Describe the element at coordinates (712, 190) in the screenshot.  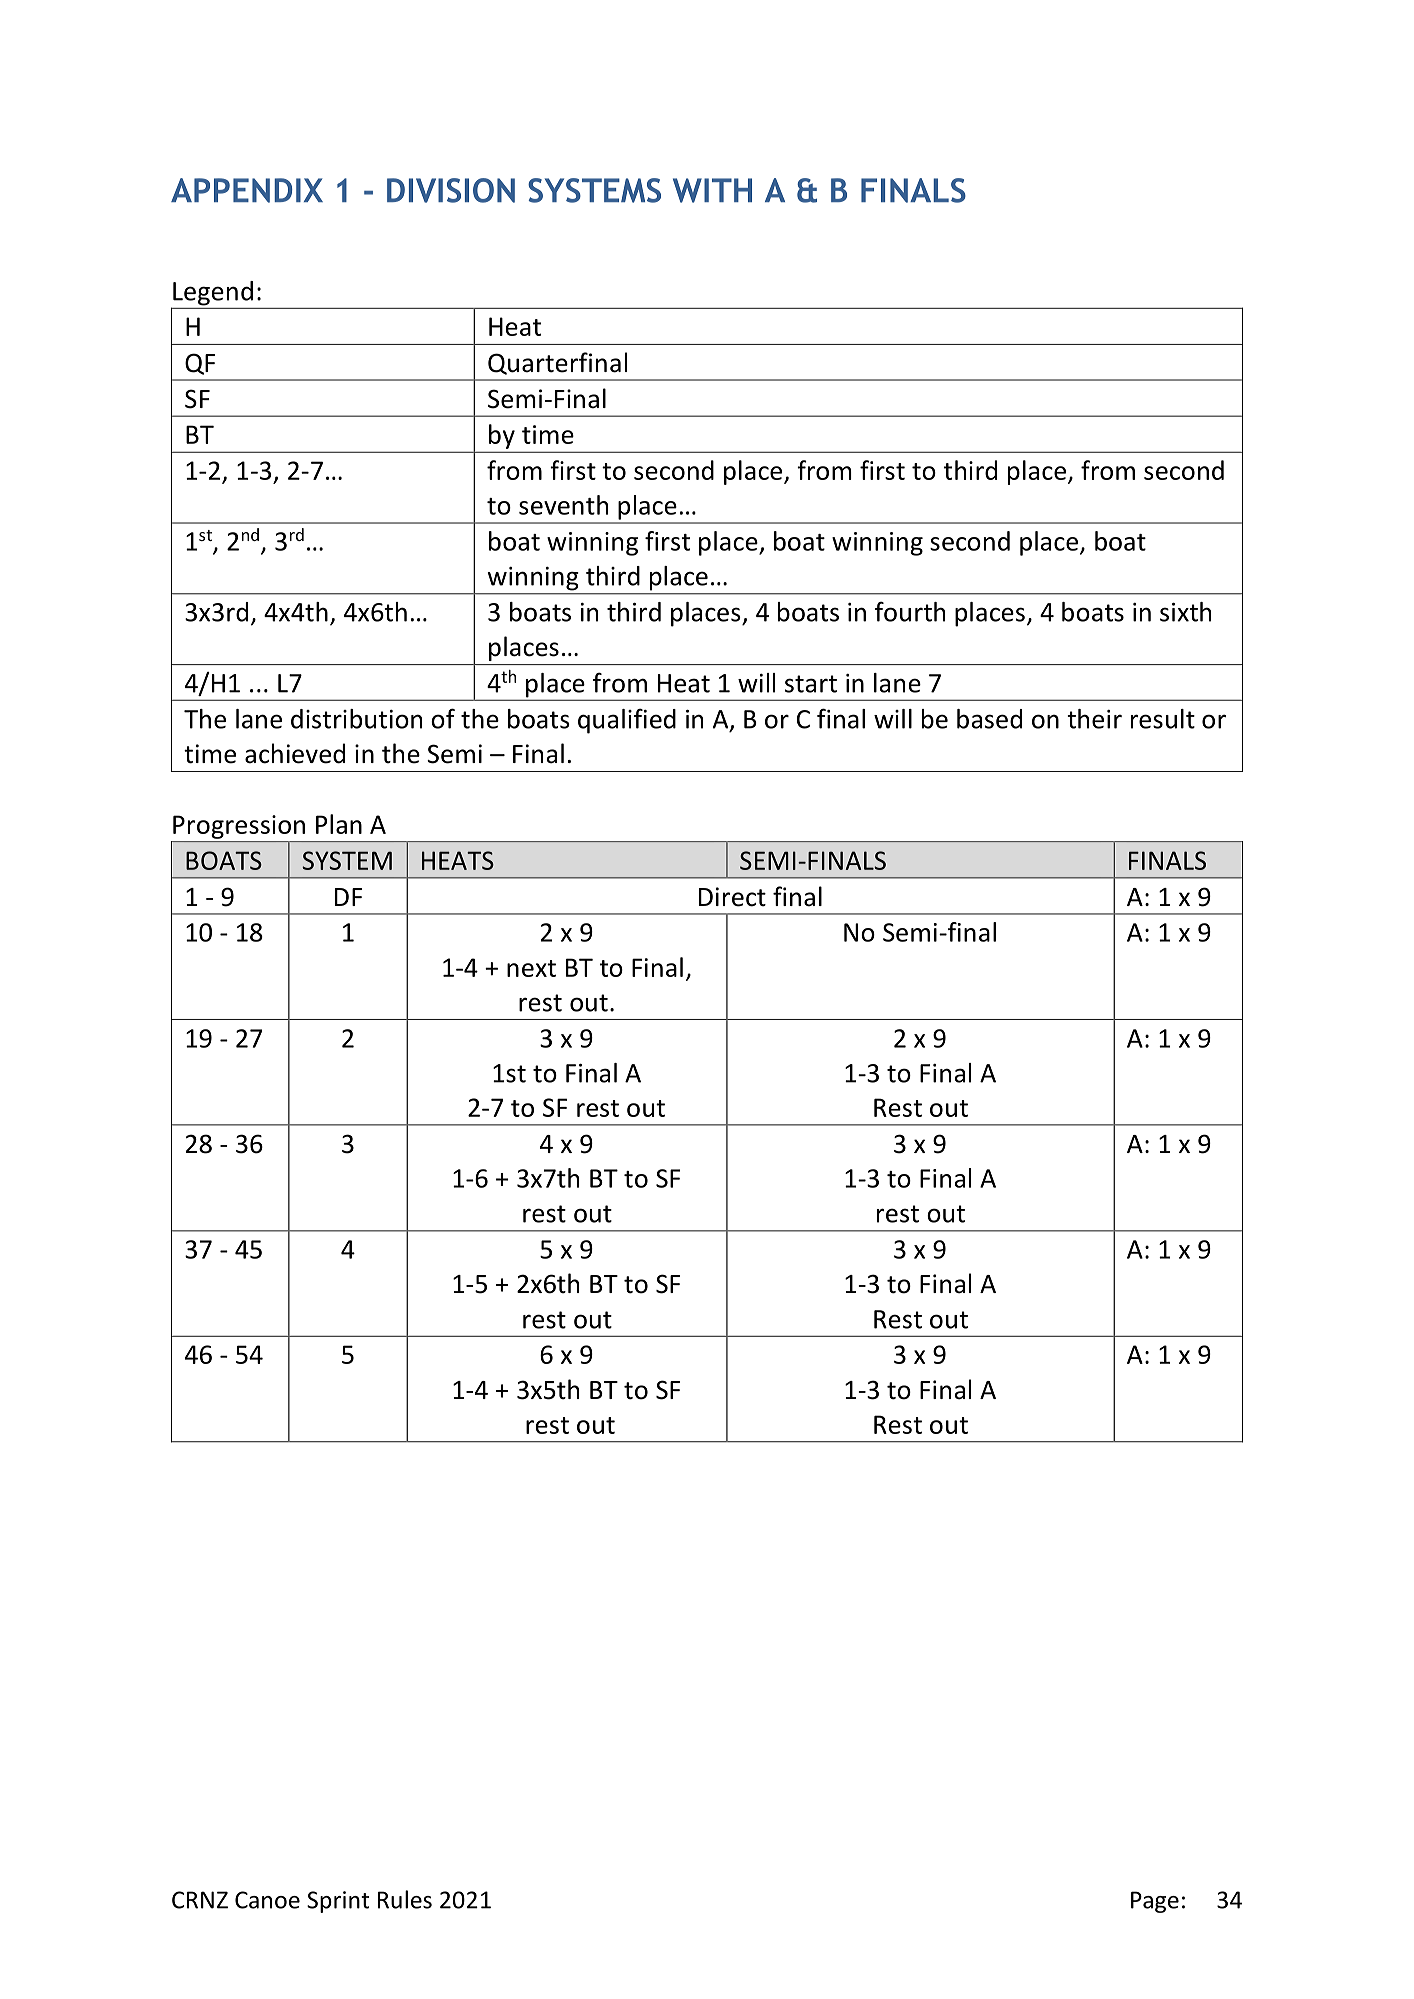
I see `WITH` at that location.
